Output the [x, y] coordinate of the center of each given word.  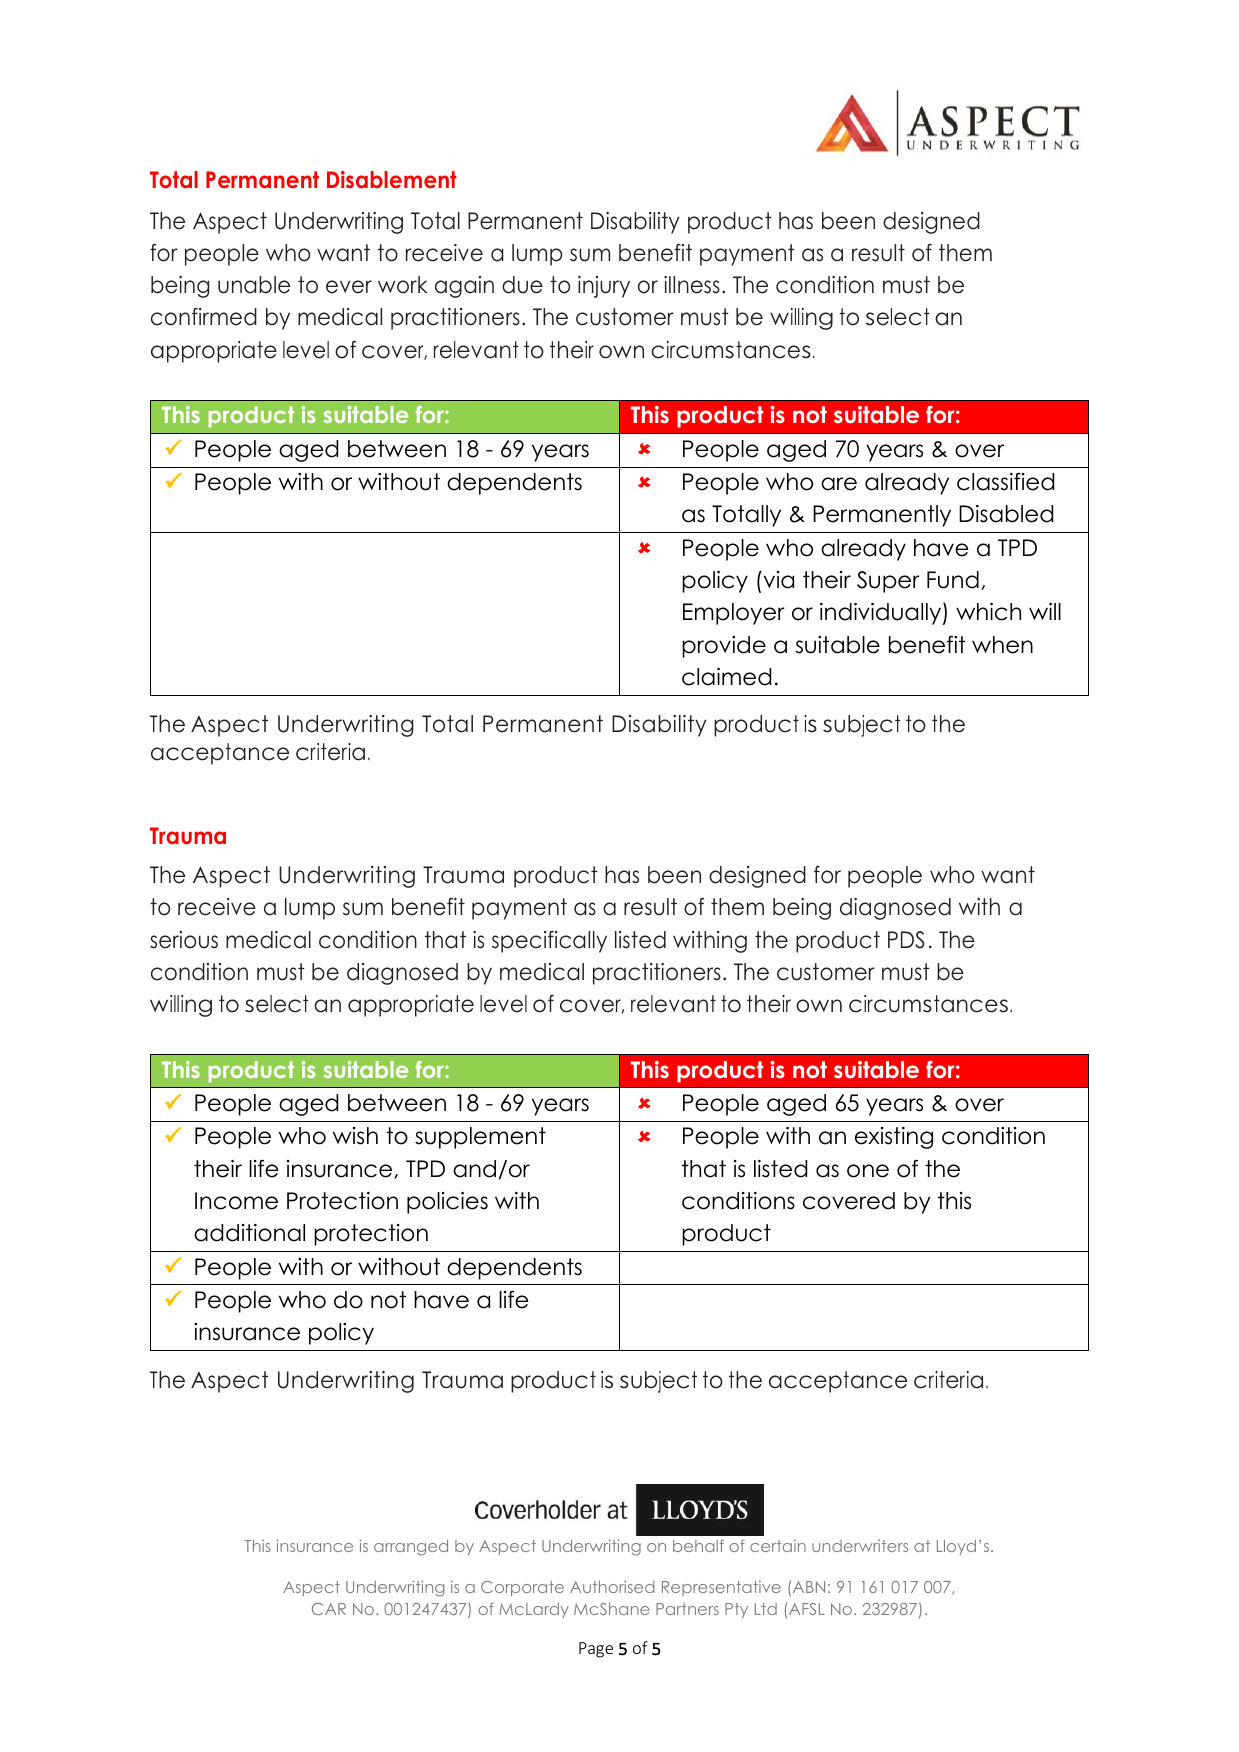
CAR [329, 1609]
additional [249, 1233]
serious [184, 940]
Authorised [612, 1586]
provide [724, 647]
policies [447, 1203]
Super [888, 582]
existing [894, 1138]
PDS [906, 940]
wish [355, 1136]
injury [604, 287]
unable [254, 285]
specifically [549, 942]
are [839, 484]
